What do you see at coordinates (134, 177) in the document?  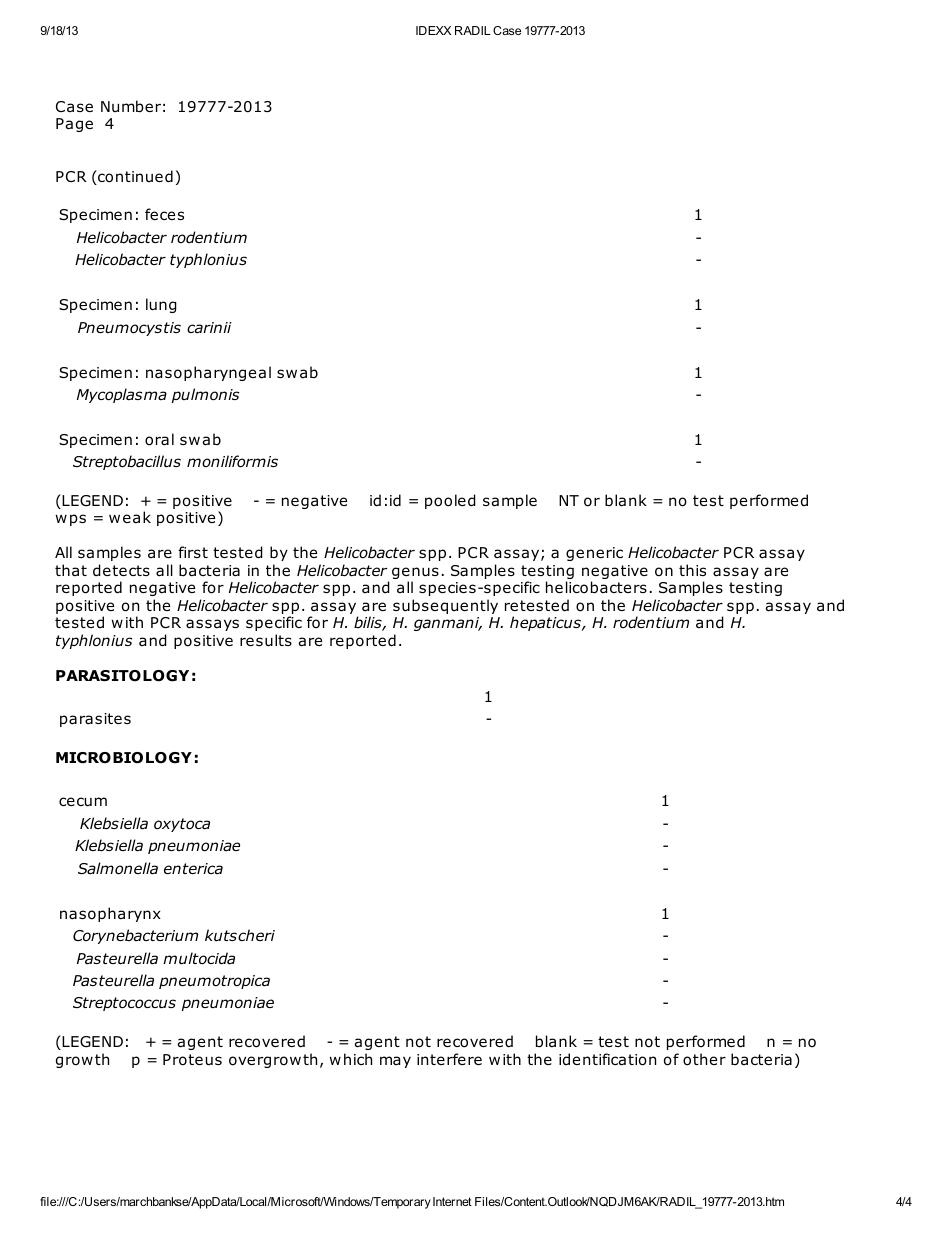 I see `continued` at bounding box center [134, 177].
